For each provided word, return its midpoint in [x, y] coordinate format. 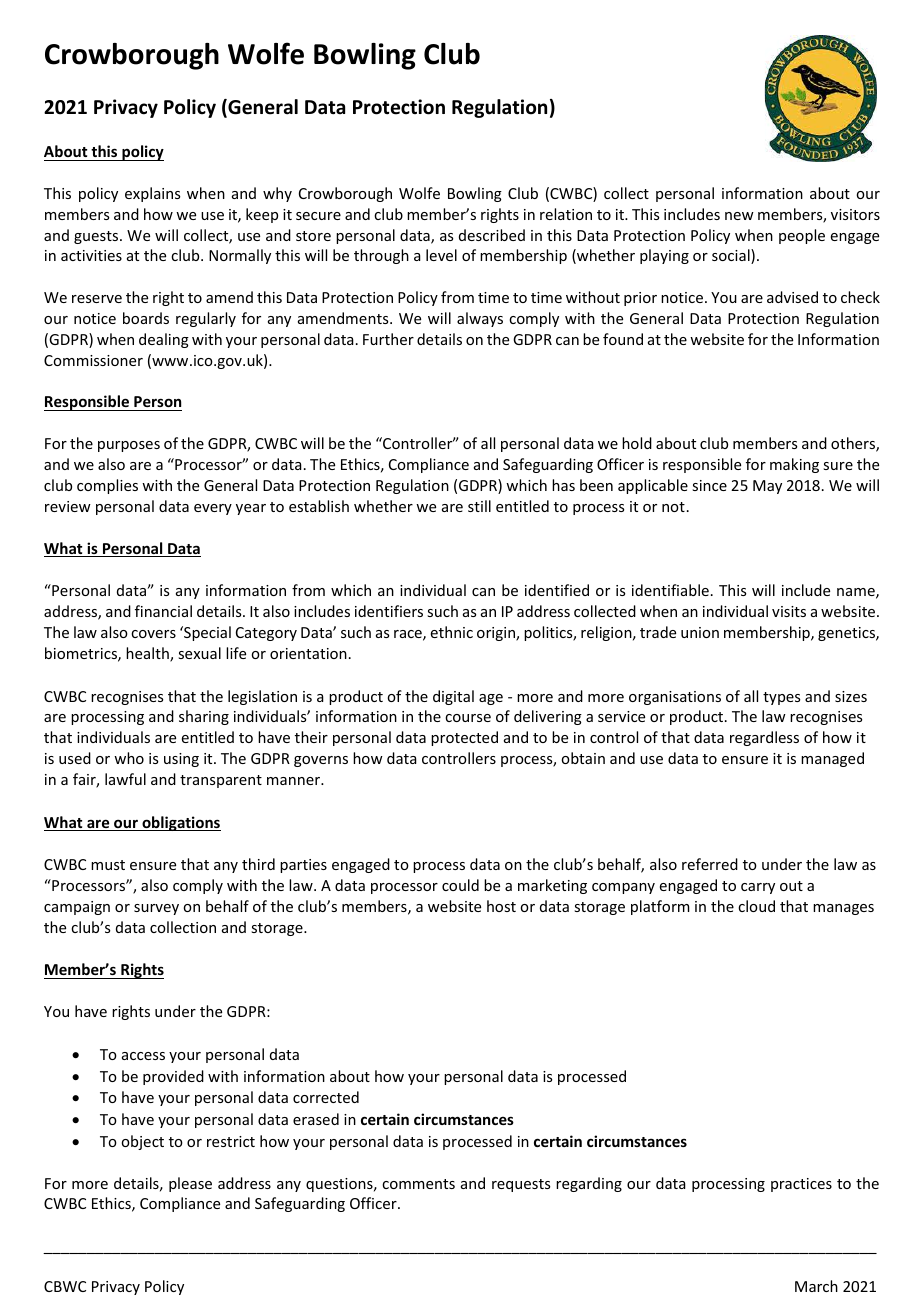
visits [789, 611]
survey [156, 909]
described [492, 235]
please [190, 1184]
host [501, 906]
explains [152, 194]
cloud [756, 906]
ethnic [452, 632]
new [739, 216]
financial [163, 611]
